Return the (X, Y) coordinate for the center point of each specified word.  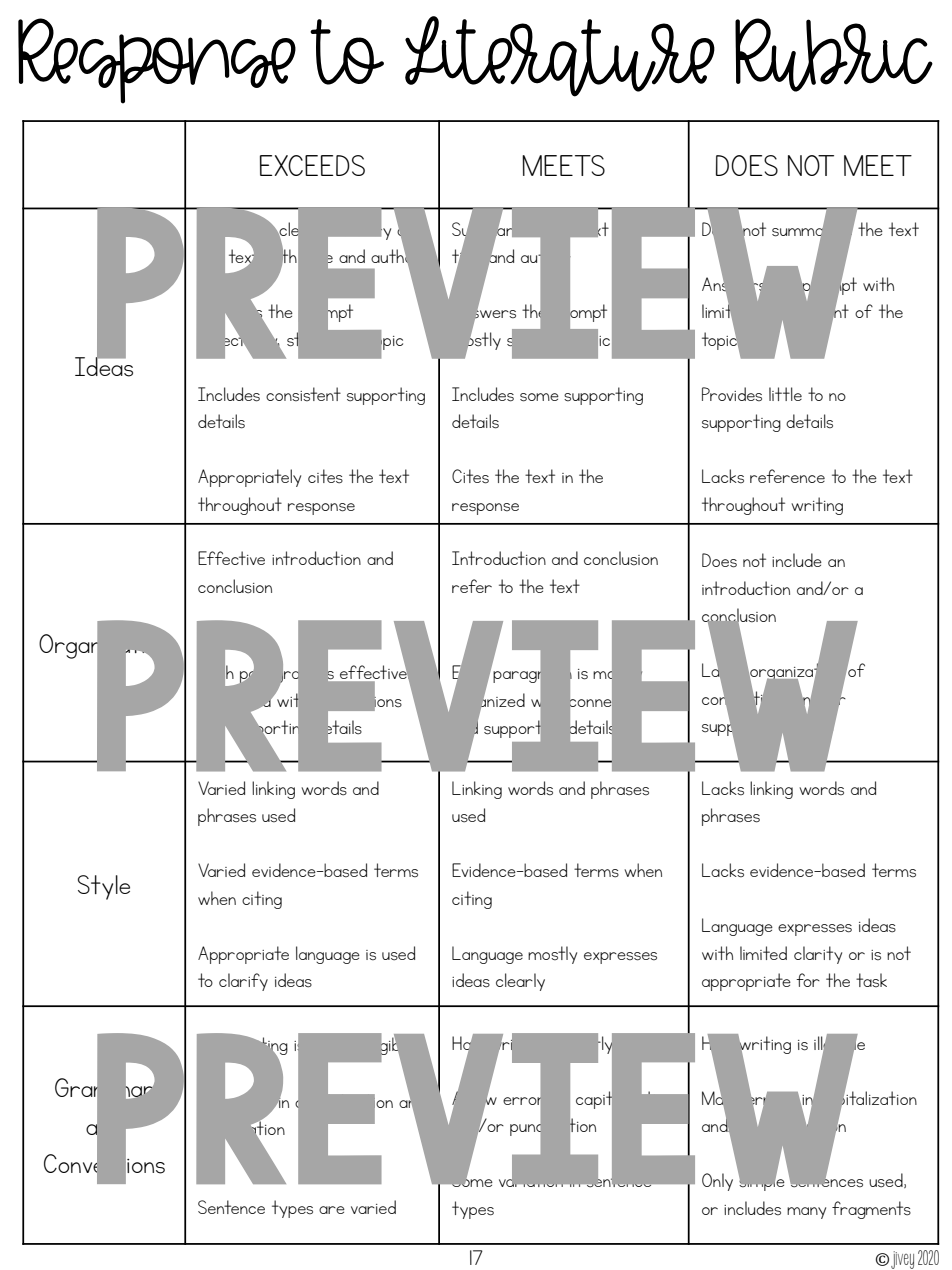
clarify (243, 982)
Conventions (104, 1164)
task (871, 980)
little (785, 394)
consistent (303, 394)
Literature (560, 56)
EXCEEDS (312, 165)
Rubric (834, 55)
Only (717, 1182)
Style (104, 887)
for (808, 980)
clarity (818, 955)
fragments (871, 1210)
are (332, 1210)
